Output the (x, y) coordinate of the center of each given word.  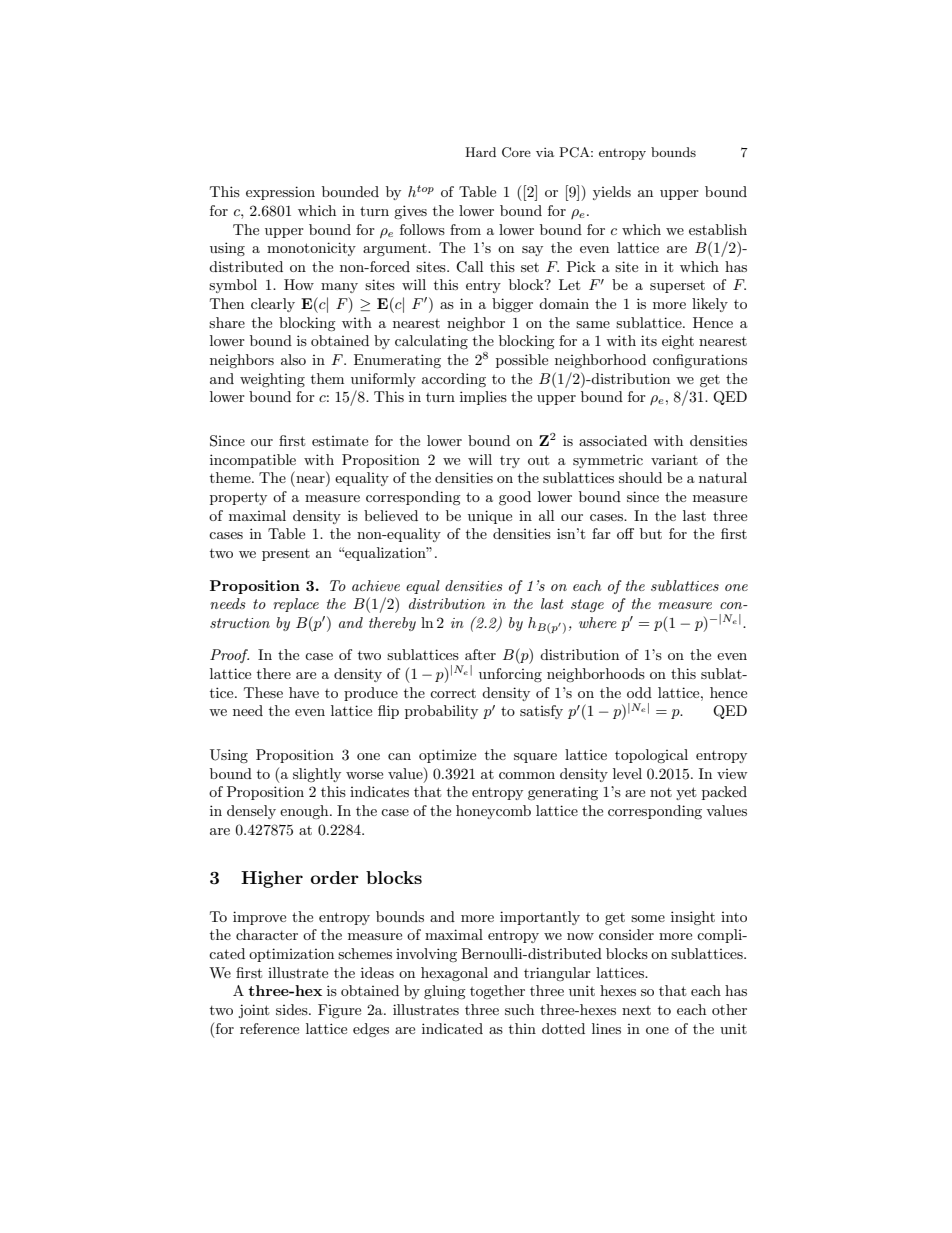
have (304, 692)
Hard (480, 152)
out (538, 460)
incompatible (253, 461)
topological (651, 756)
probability (441, 712)
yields (612, 193)
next (636, 1010)
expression (280, 193)
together (497, 992)
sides (293, 1009)
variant (674, 460)
